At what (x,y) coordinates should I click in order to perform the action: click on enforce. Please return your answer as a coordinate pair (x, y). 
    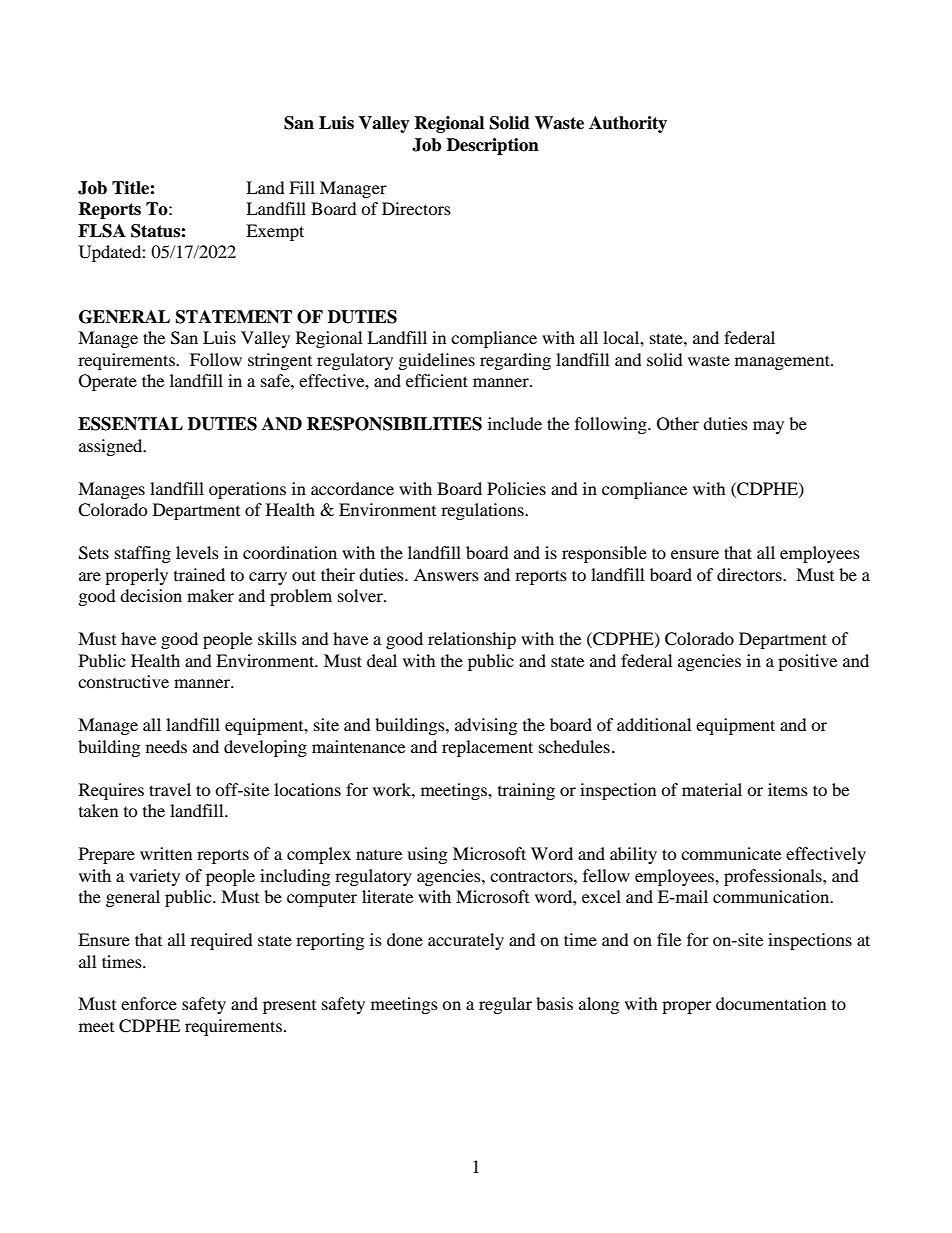
    Looking at the image, I should click on (149, 1003).
